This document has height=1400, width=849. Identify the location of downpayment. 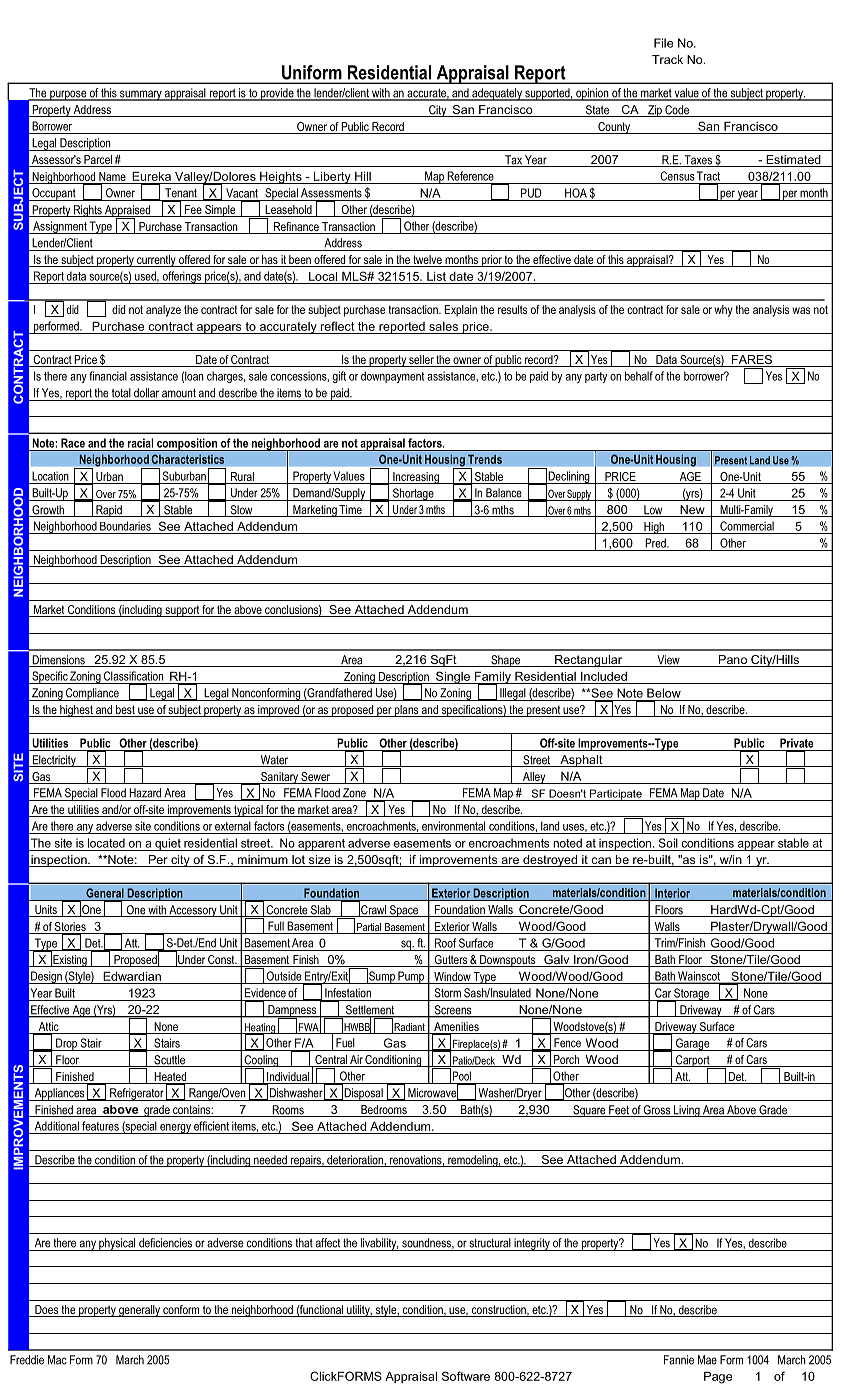
(392, 377).
